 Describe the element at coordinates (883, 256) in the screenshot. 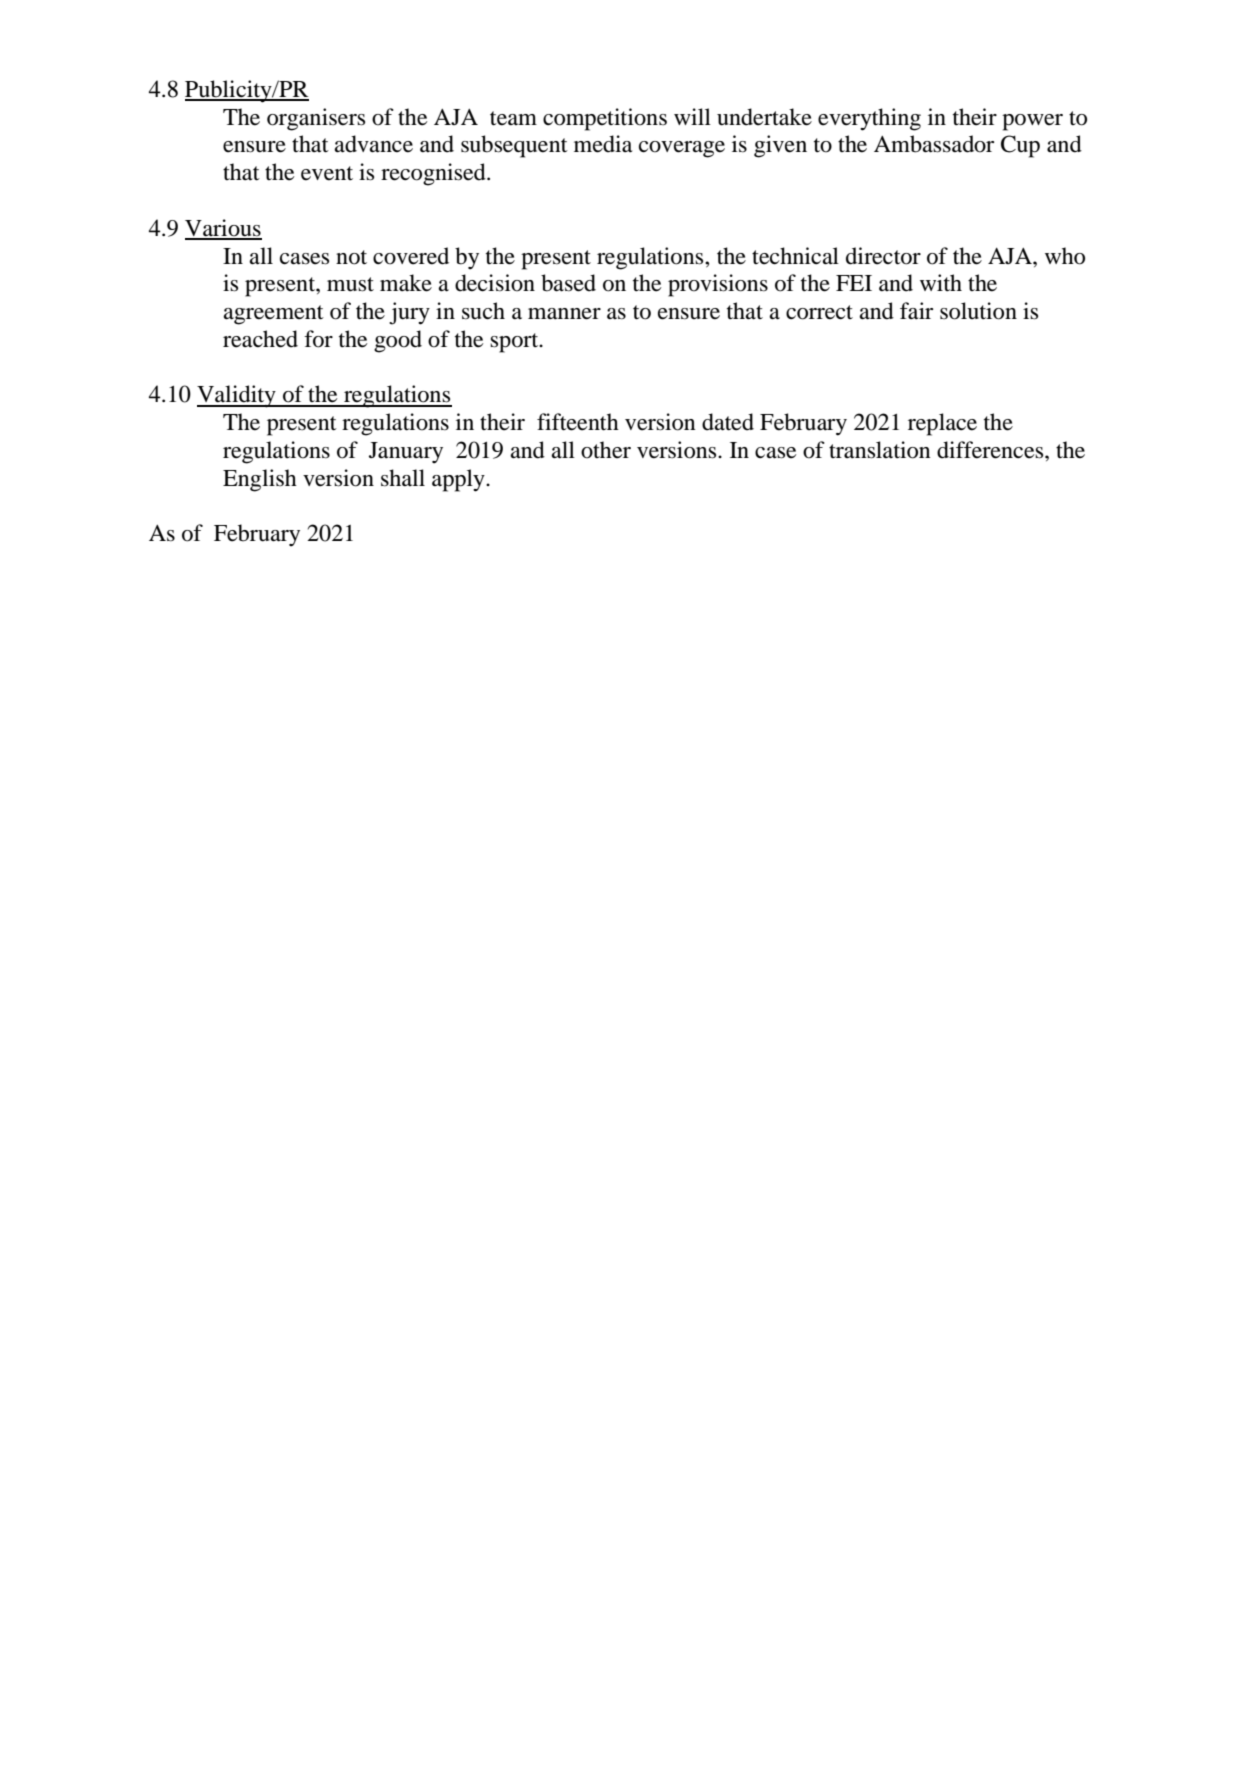

I see `director` at that location.
